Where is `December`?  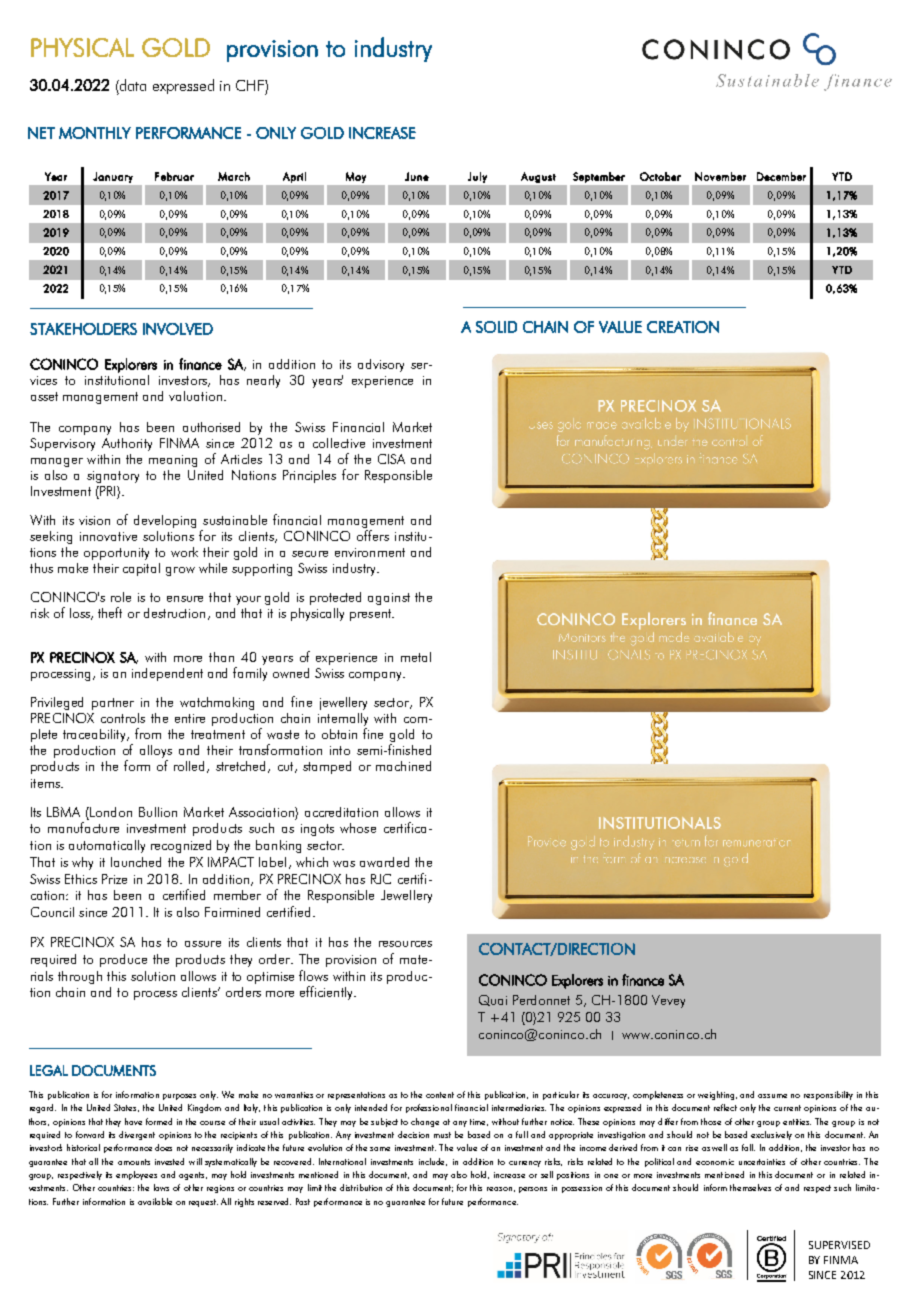 December is located at coordinates (781, 176).
